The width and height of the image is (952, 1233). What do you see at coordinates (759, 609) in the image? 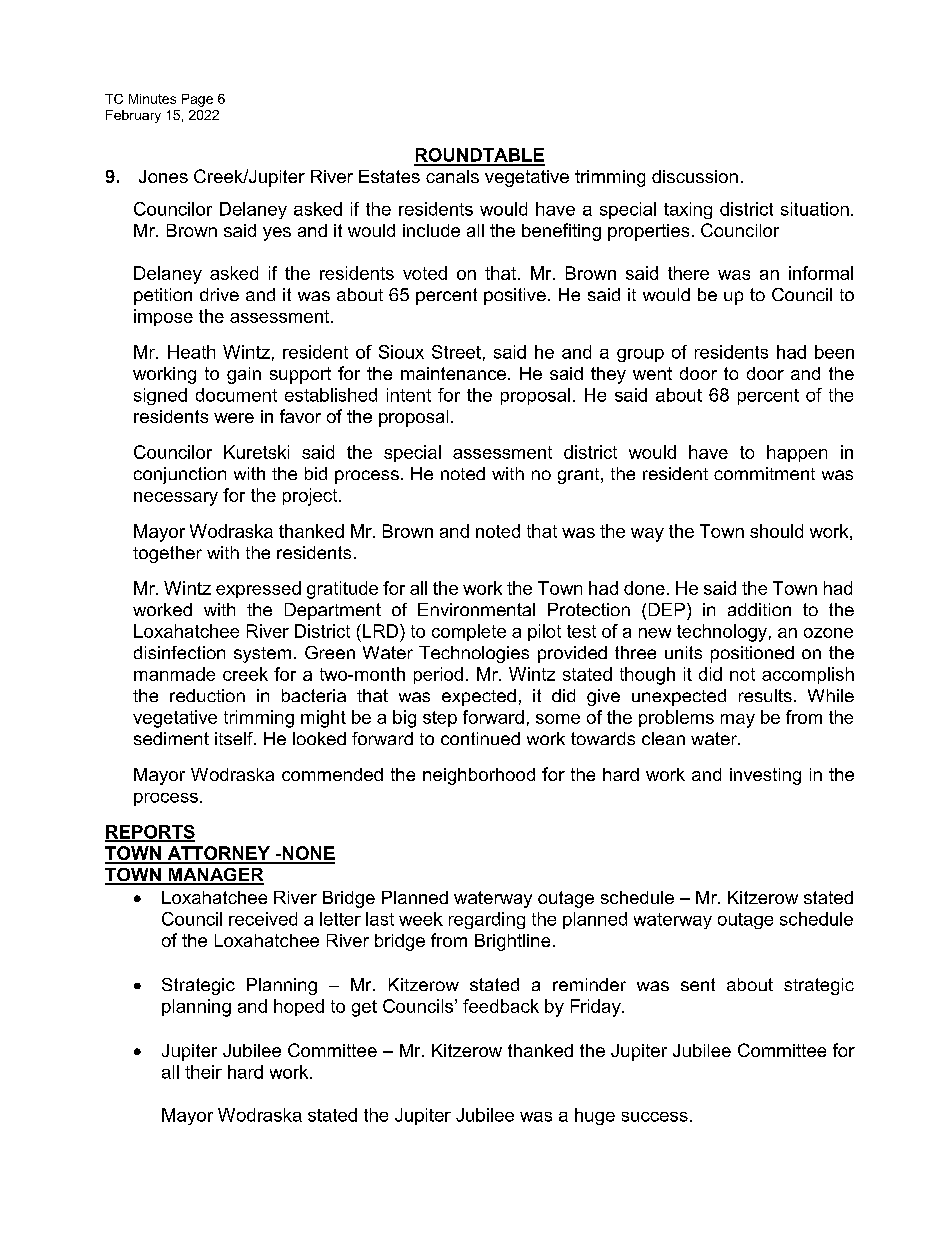
I see `addition` at bounding box center [759, 609].
